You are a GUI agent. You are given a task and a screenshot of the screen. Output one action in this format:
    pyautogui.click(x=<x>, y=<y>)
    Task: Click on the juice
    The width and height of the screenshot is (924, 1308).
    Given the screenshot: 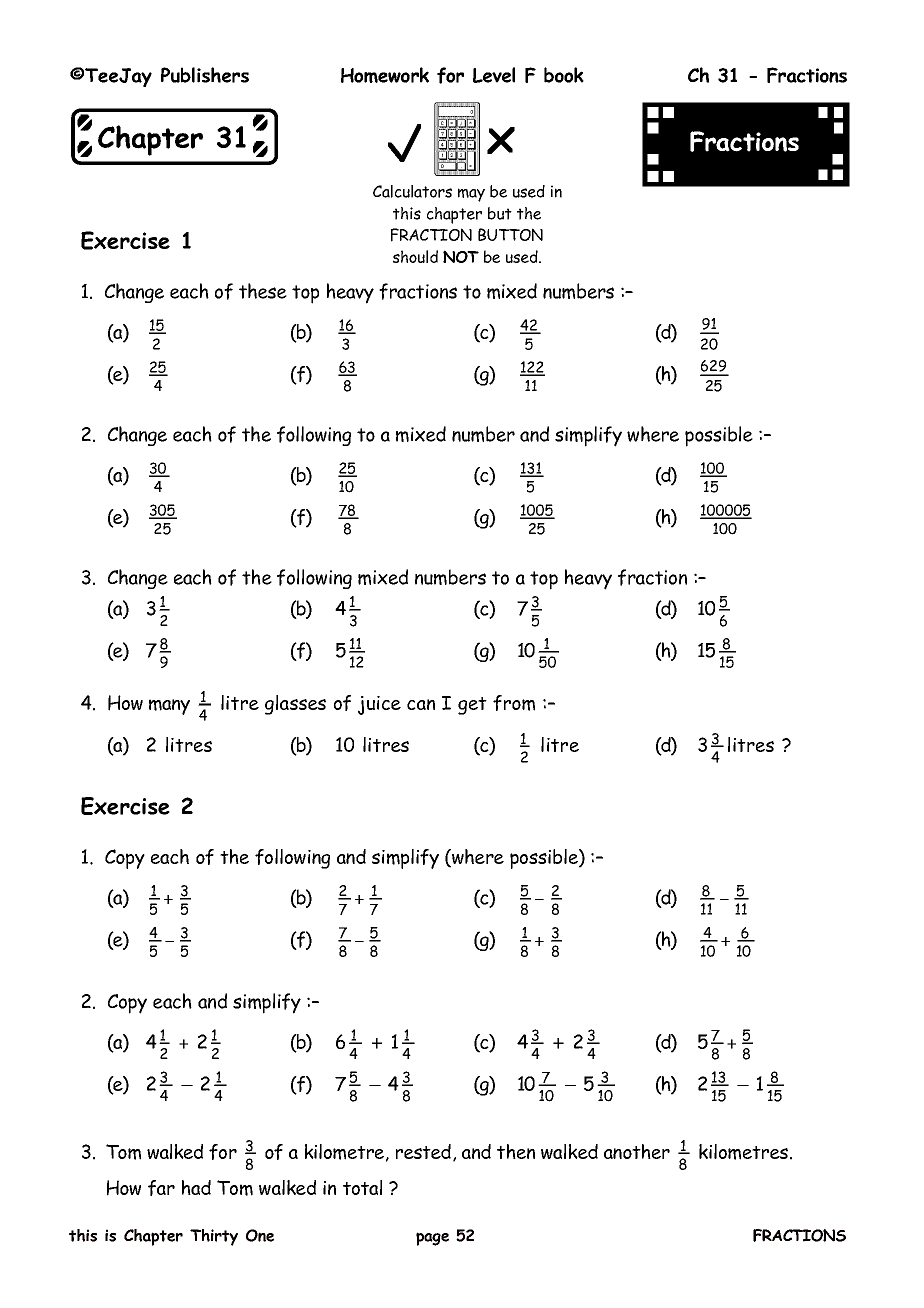 What is the action you would take?
    pyautogui.click(x=379, y=705)
